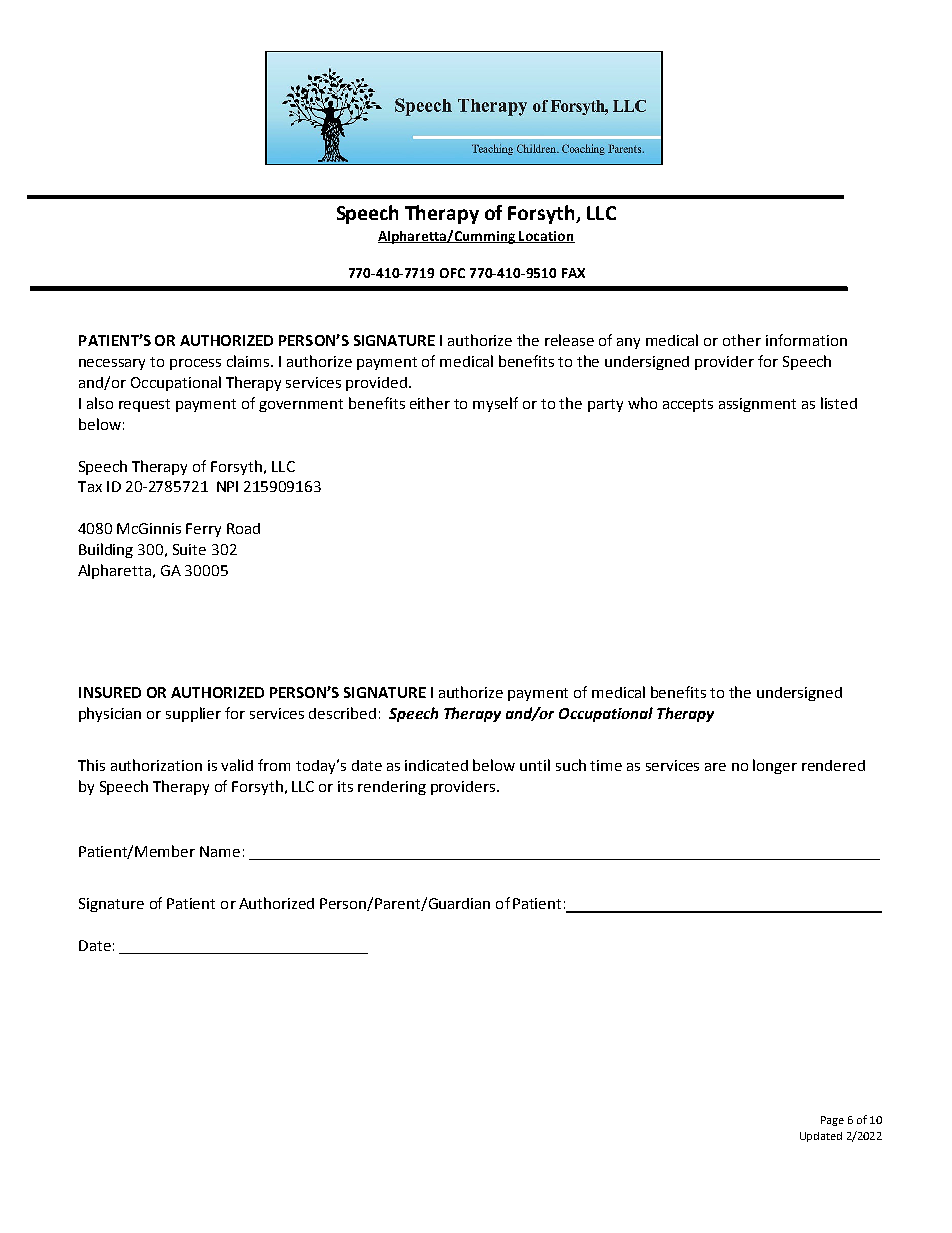 The height and width of the image is (1233, 952). What do you see at coordinates (193, 714) in the image?
I see `supplier` at bounding box center [193, 714].
